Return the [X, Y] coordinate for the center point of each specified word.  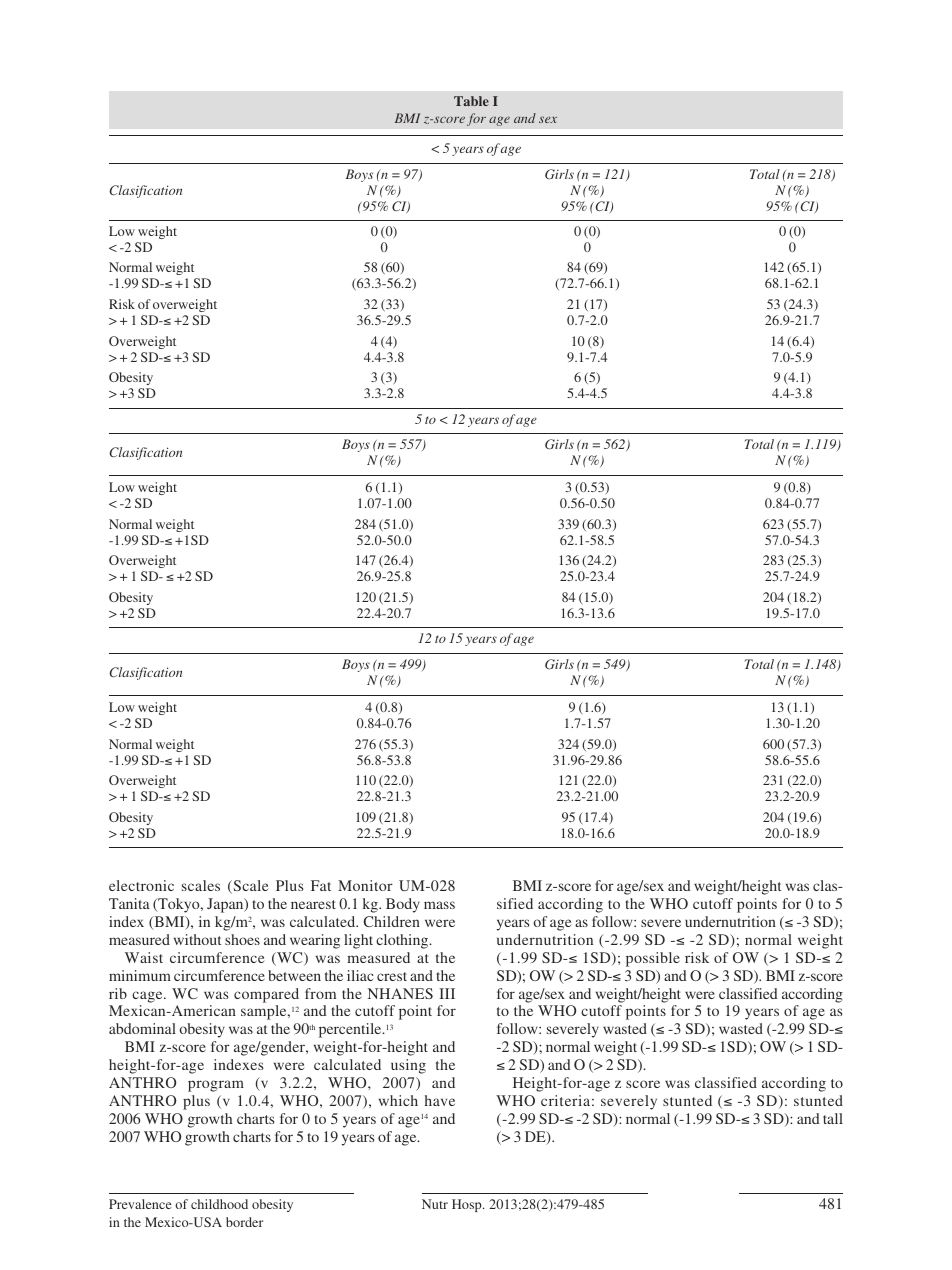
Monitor [365, 885]
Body [403, 905]
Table [471, 101]
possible [653, 959]
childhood [219, 1204]
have [440, 1100]
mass [439, 905]
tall [833, 1118]
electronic [141, 885]
